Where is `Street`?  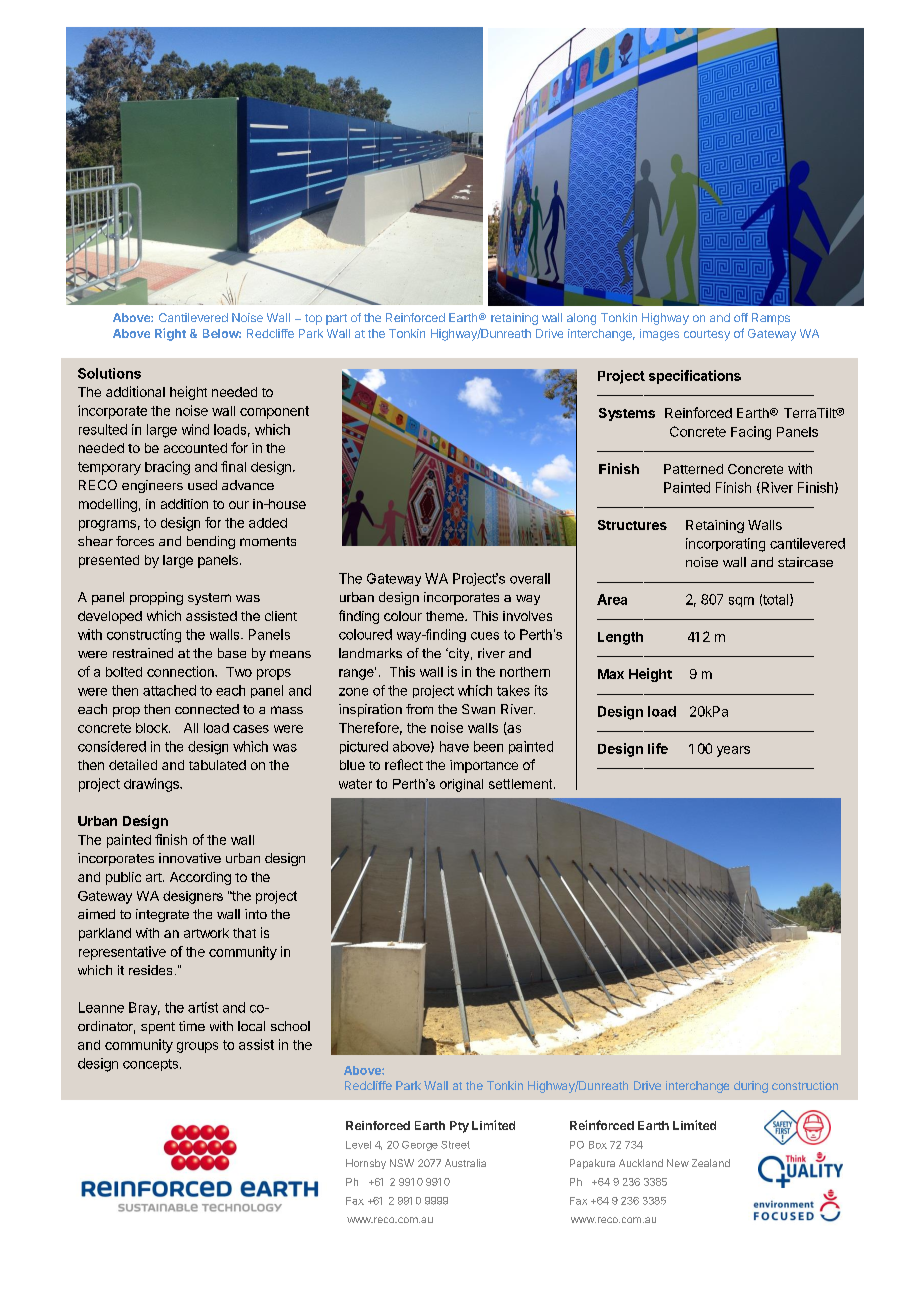
Street is located at coordinates (455, 1145).
